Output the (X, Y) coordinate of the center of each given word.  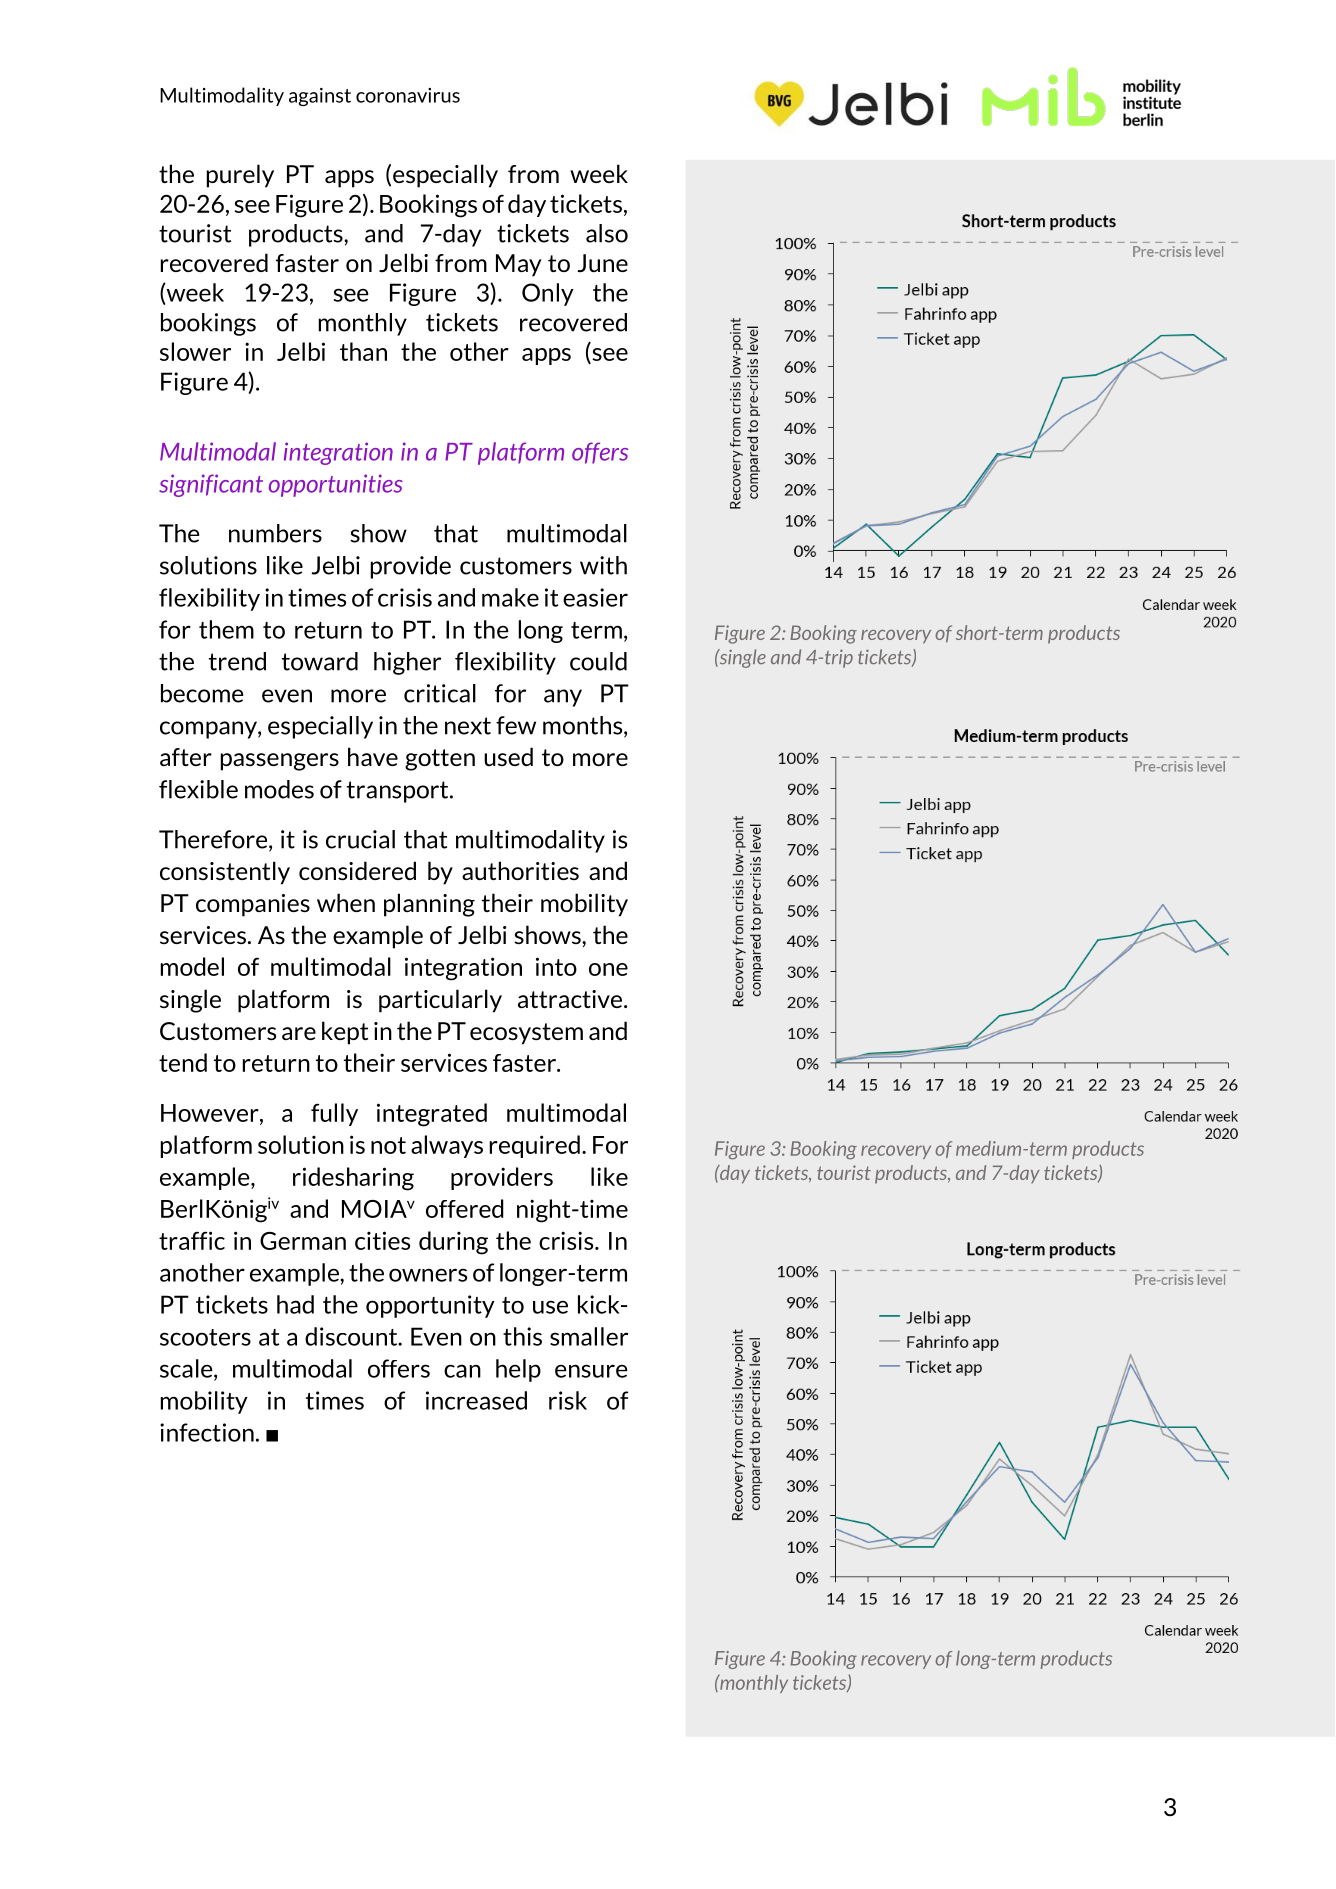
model (192, 966)
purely (240, 176)
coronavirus (408, 95)
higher (407, 663)
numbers (275, 533)
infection (207, 1432)
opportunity (430, 1306)
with (603, 565)
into (556, 966)
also (607, 233)
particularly (440, 1001)
